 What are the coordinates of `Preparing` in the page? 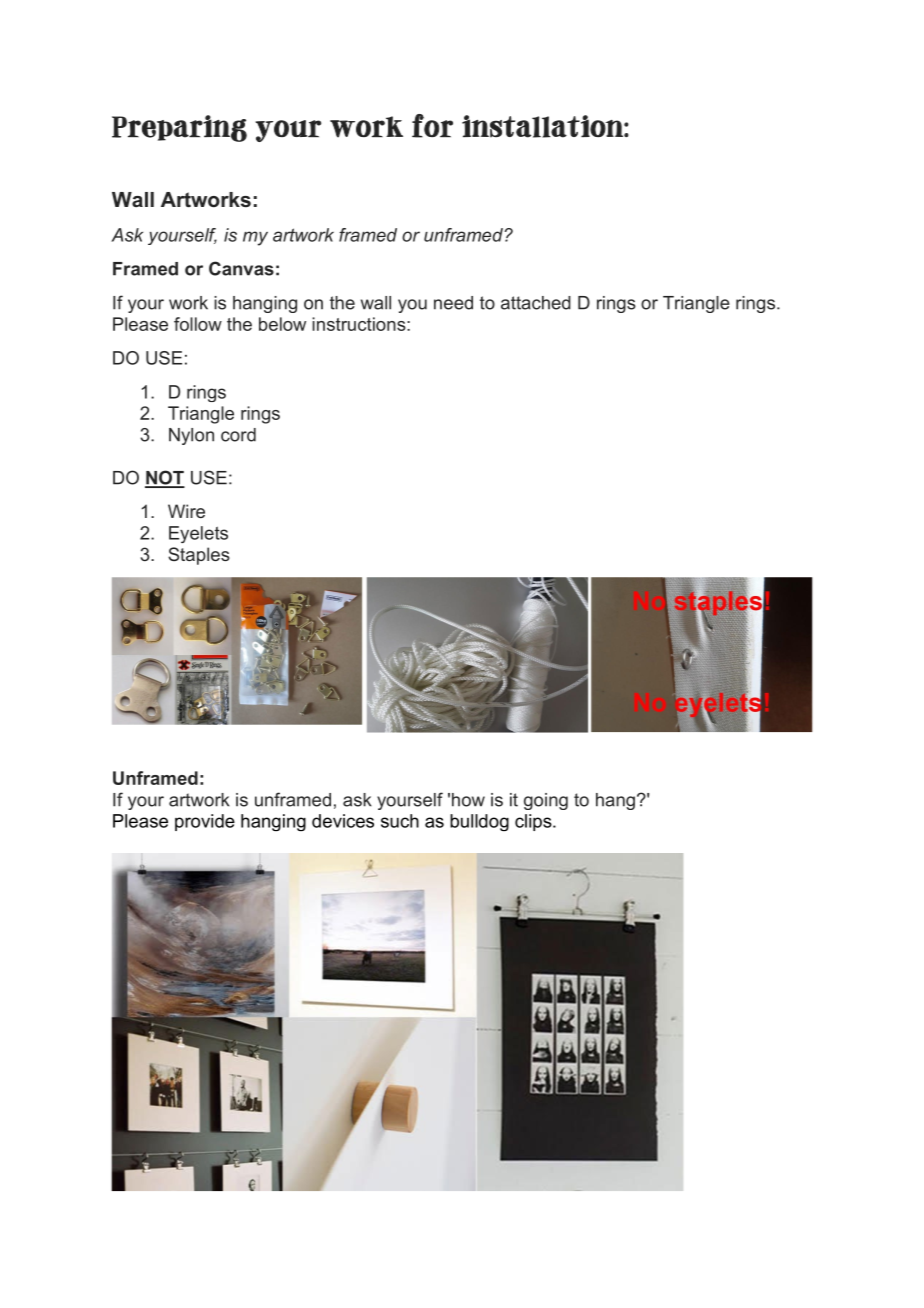 It's located at (179, 128).
